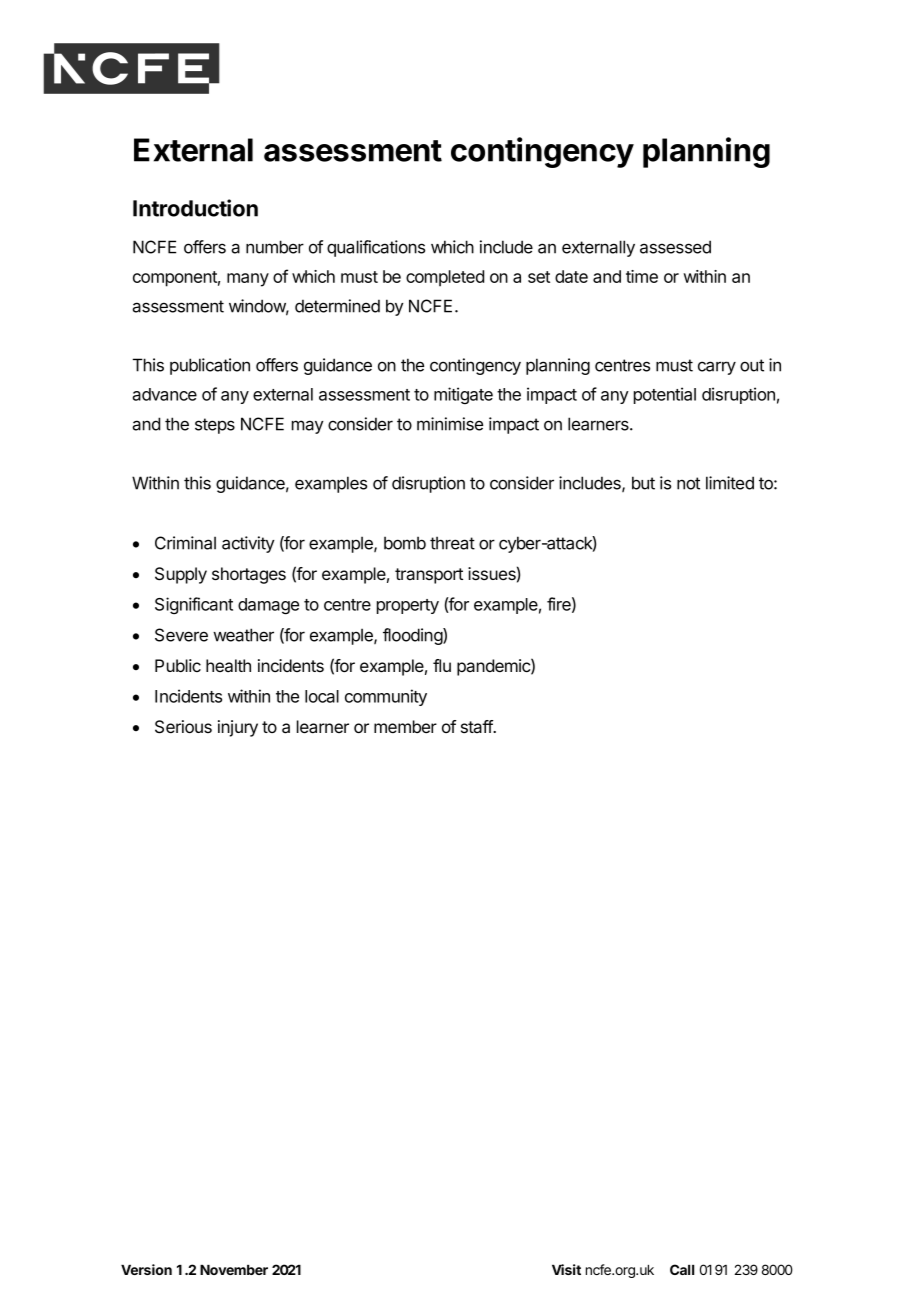 The height and width of the screenshot is (1309, 924). Describe the element at coordinates (452, 543) in the screenshot. I see `threat` at that location.
